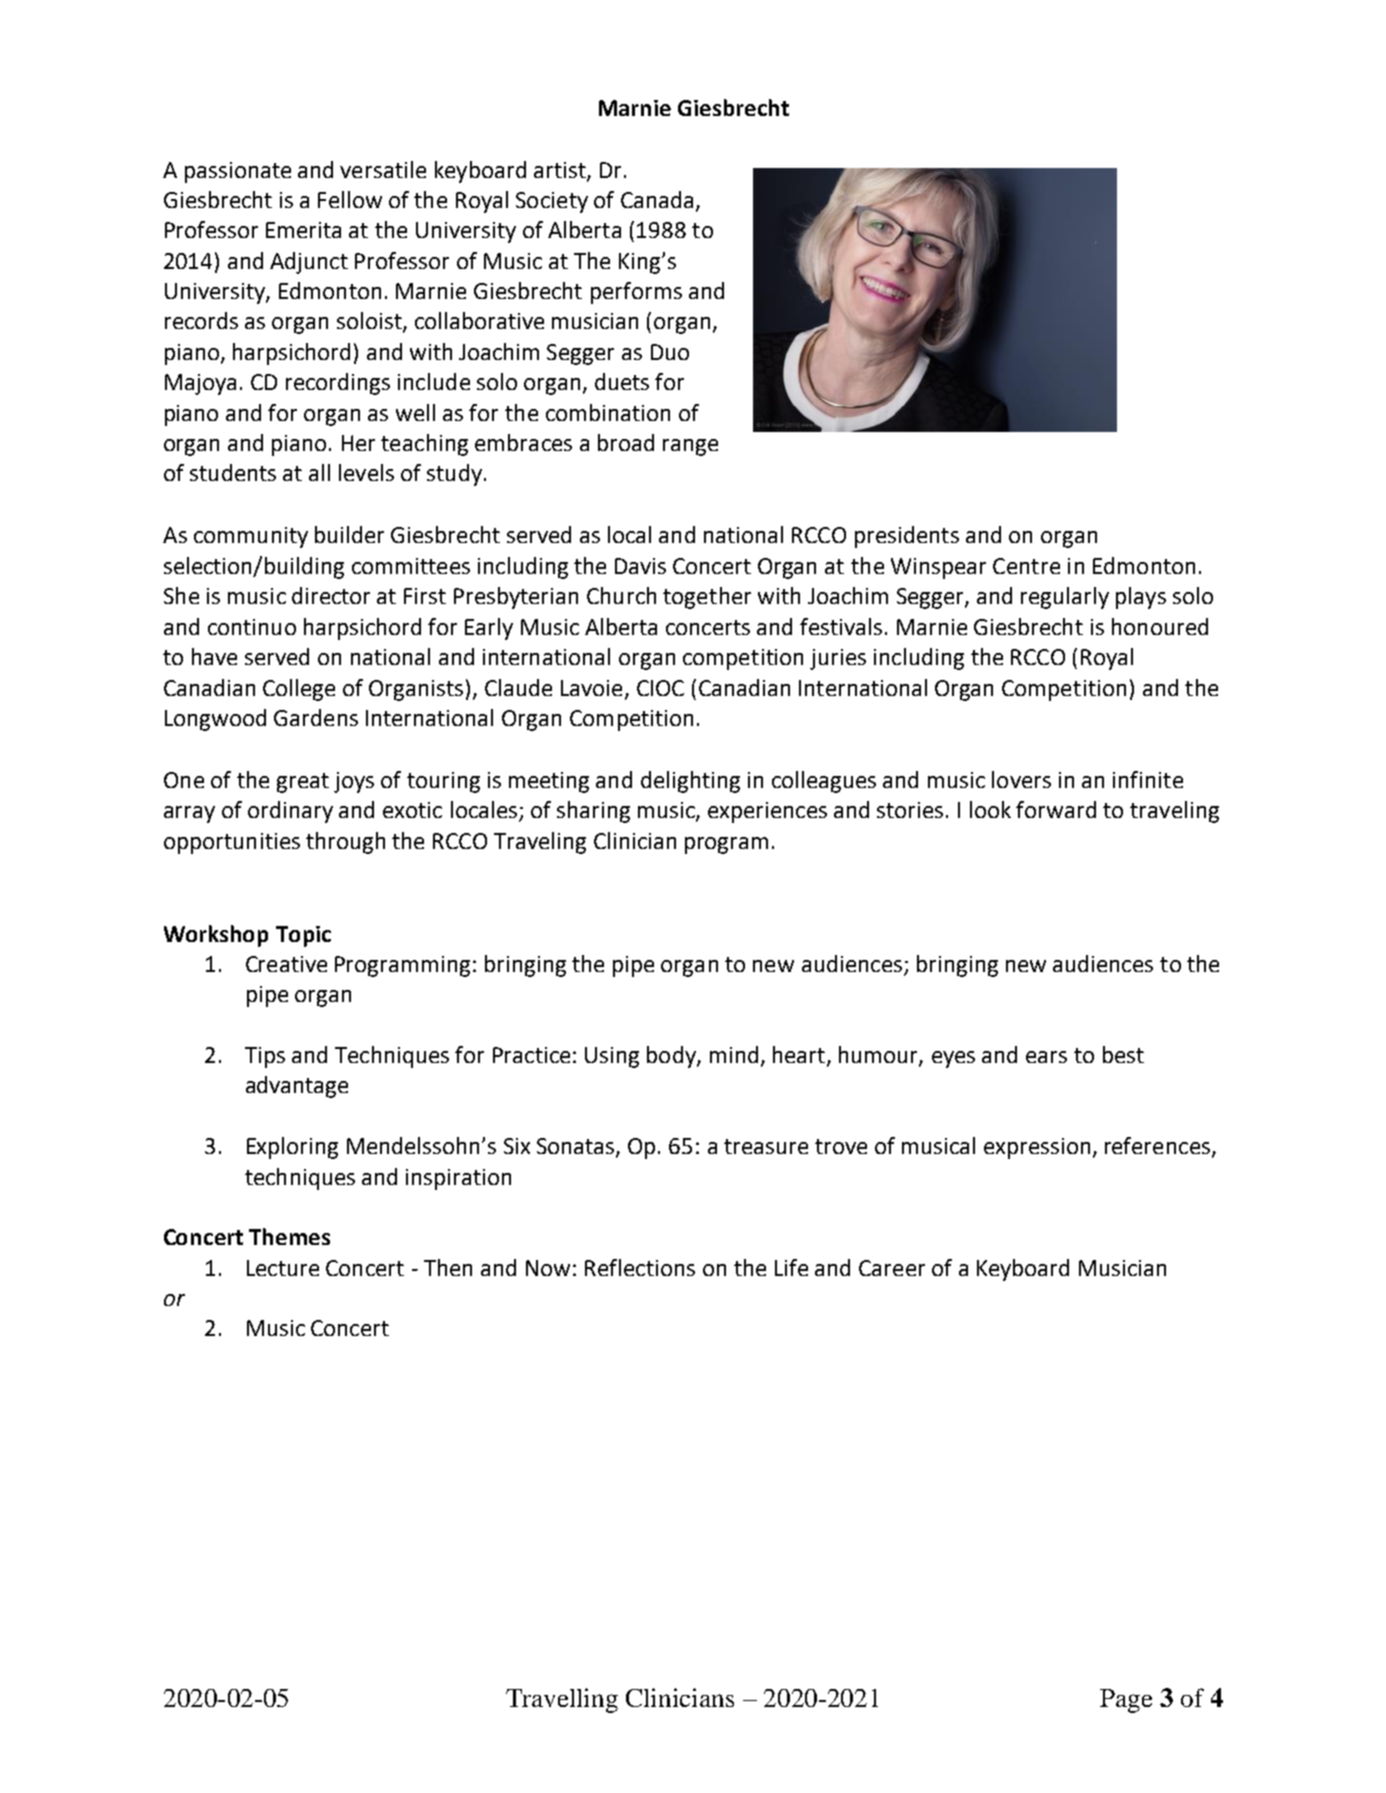  I want to click on Duo, so click(670, 352).
